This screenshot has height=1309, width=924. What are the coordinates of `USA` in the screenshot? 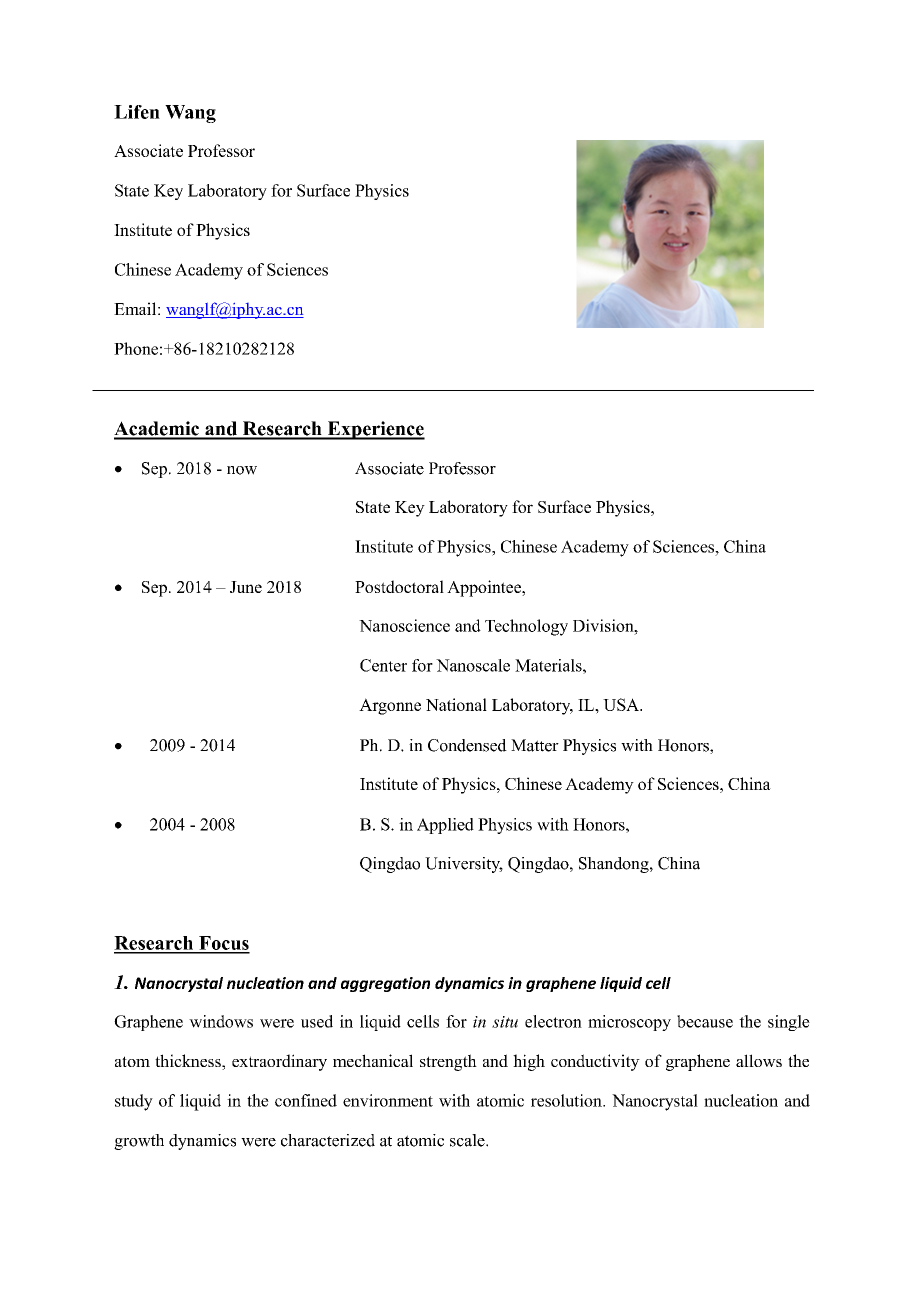 It's located at (622, 704).
